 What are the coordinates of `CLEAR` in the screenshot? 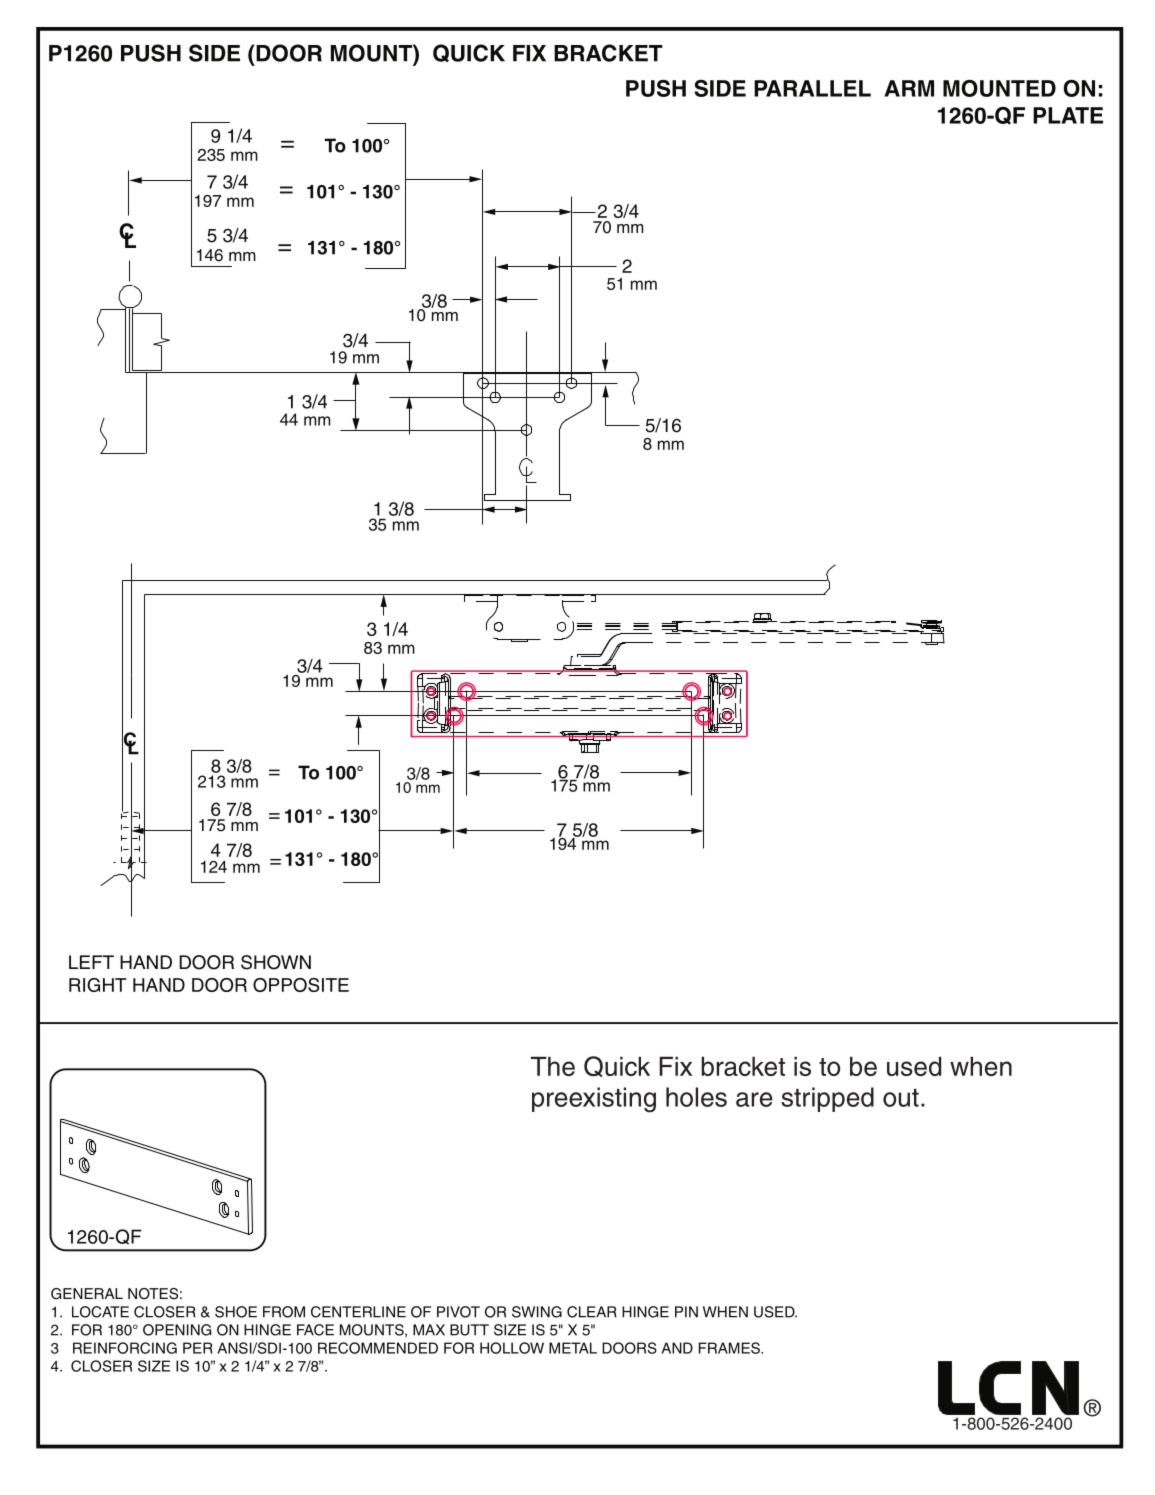 It's located at (592, 1312).
